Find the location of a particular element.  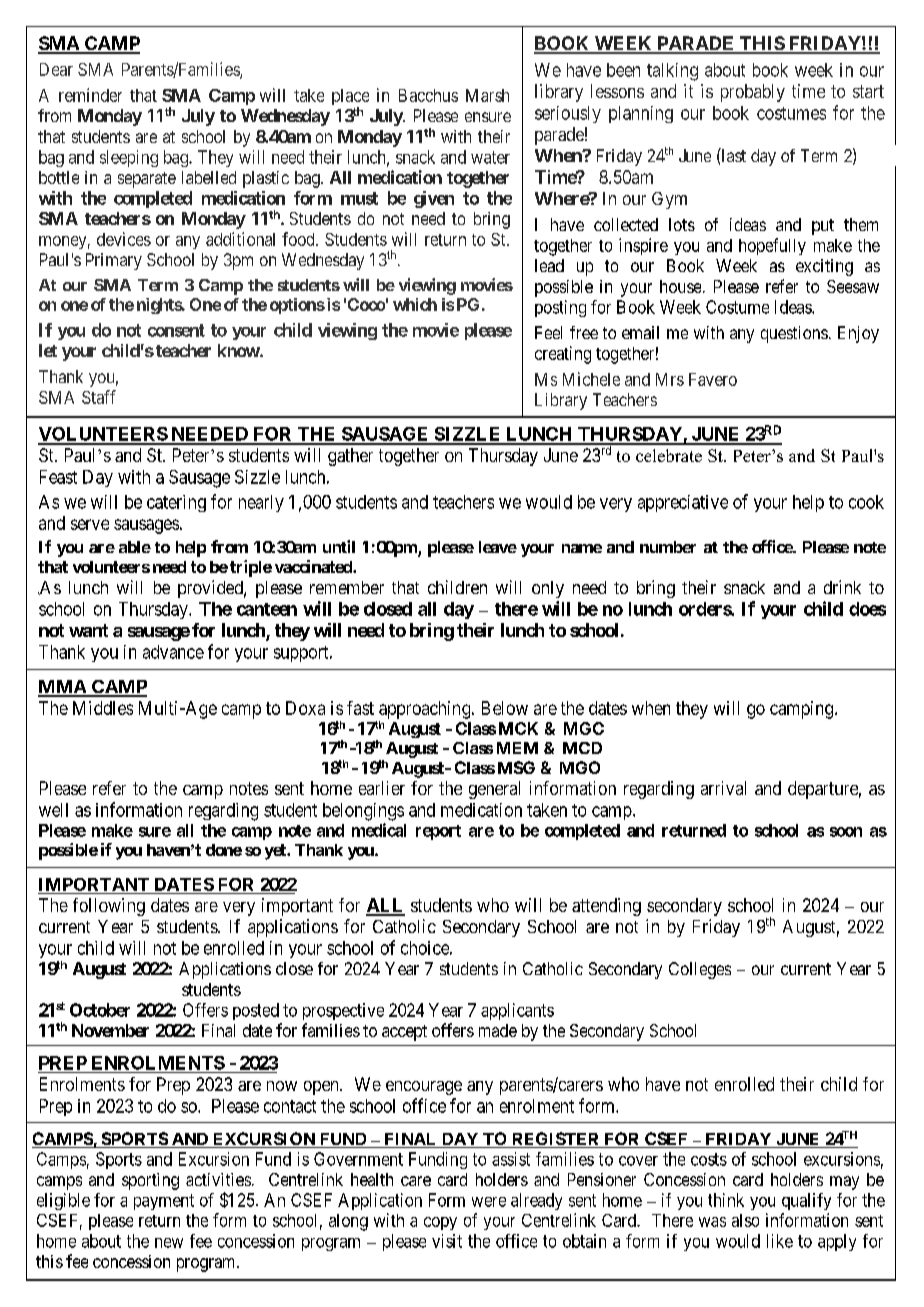

Marsh is located at coordinates (487, 95).
